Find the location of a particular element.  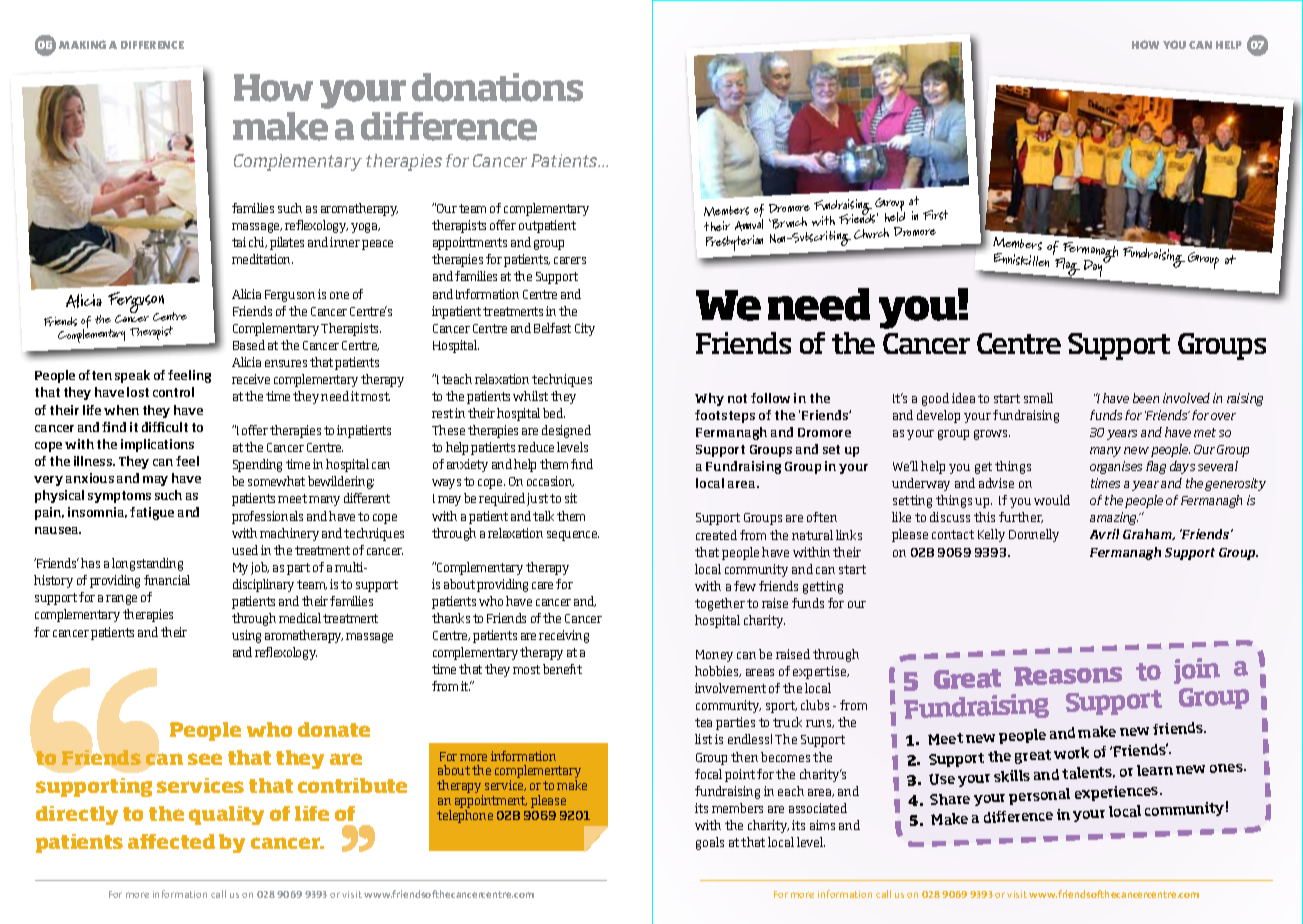

Avril is located at coordinates (1104, 534).
